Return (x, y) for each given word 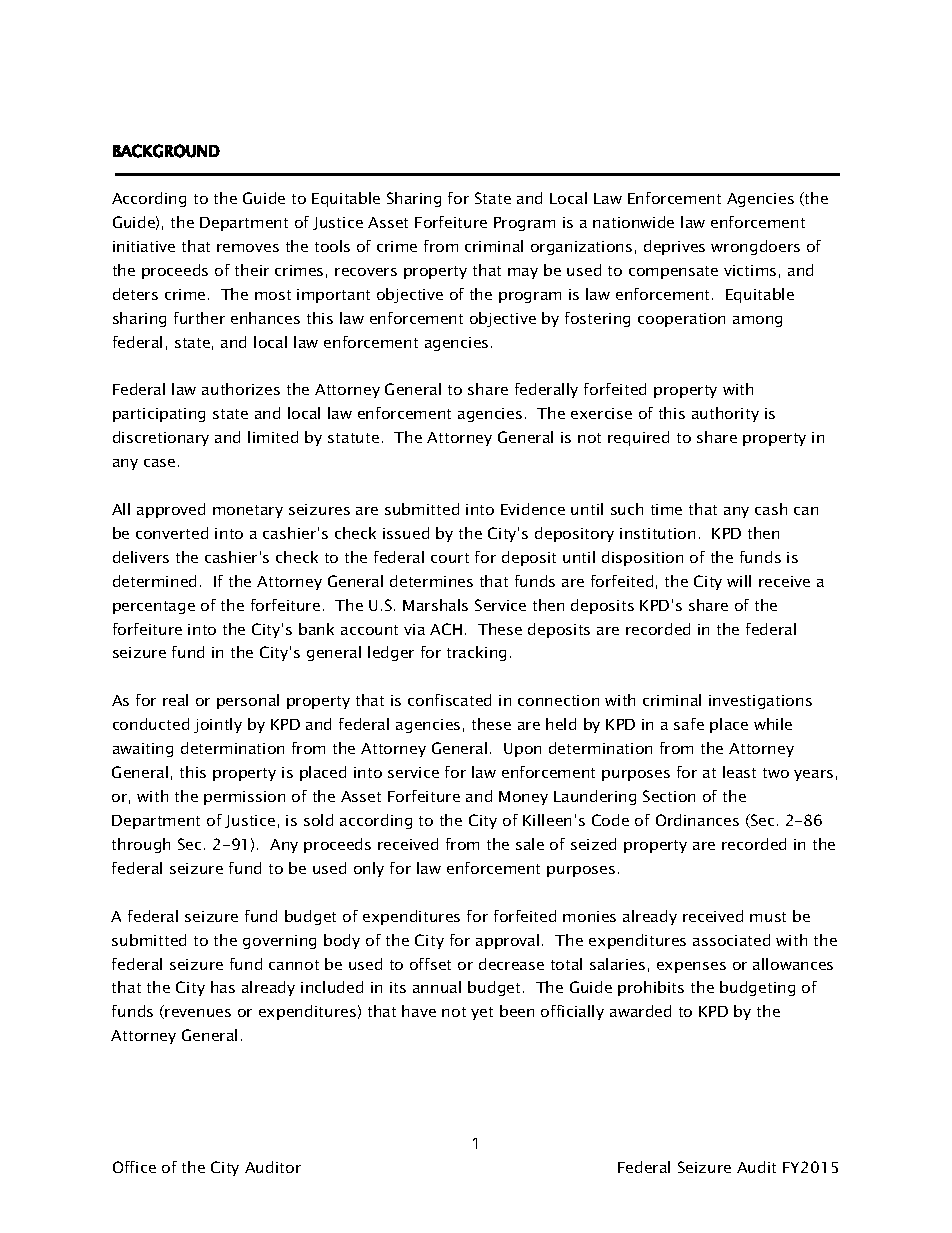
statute (353, 438)
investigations (760, 702)
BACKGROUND (166, 151)
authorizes (241, 389)
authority (725, 414)
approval (507, 941)
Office (134, 1167)
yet (482, 1013)
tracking (476, 653)
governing (279, 942)
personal (248, 701)
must (768, 917)
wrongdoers (755, 247)
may (523, 273)
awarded (640, 1011)
